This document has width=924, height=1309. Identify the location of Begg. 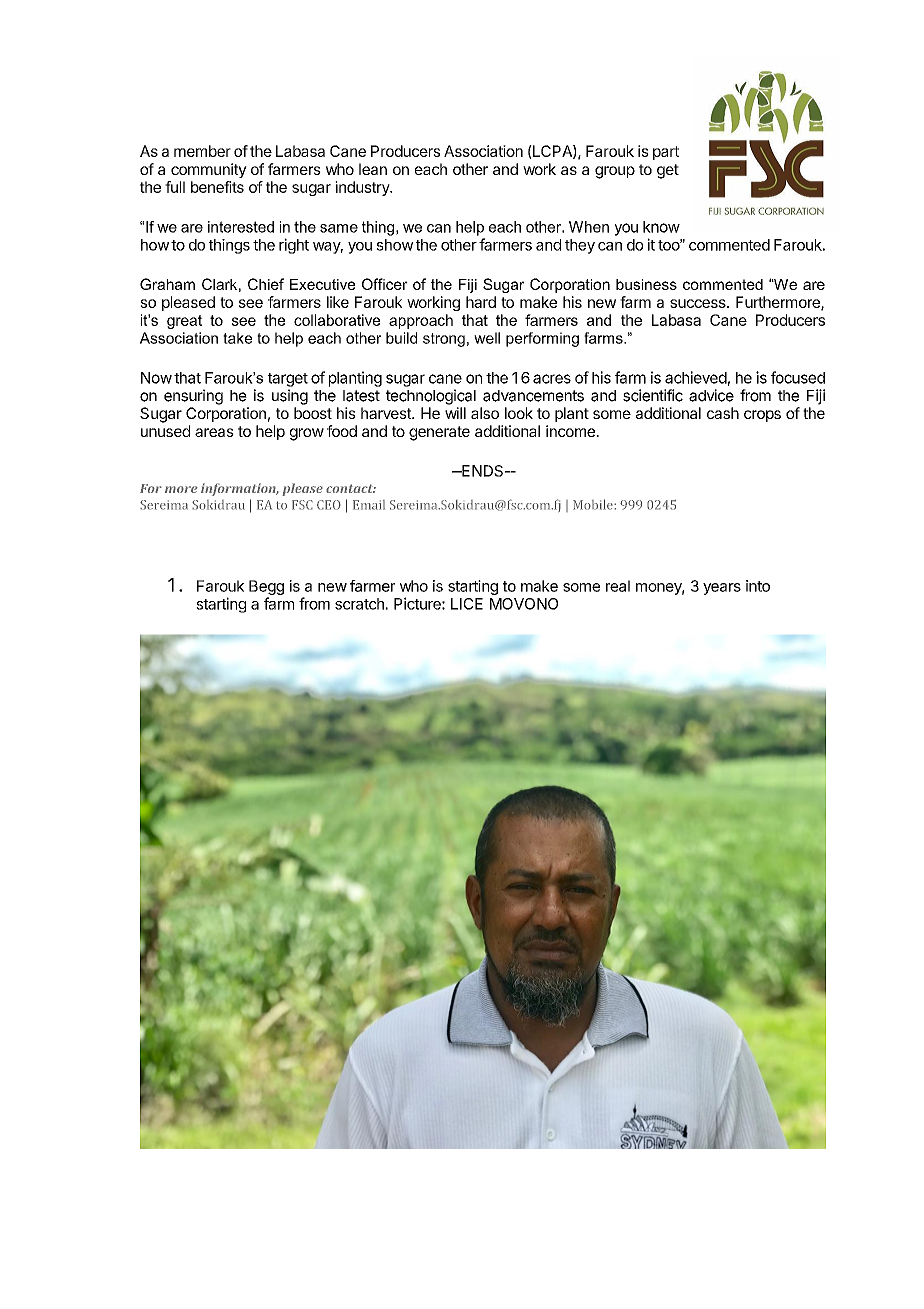
(266, 587).
